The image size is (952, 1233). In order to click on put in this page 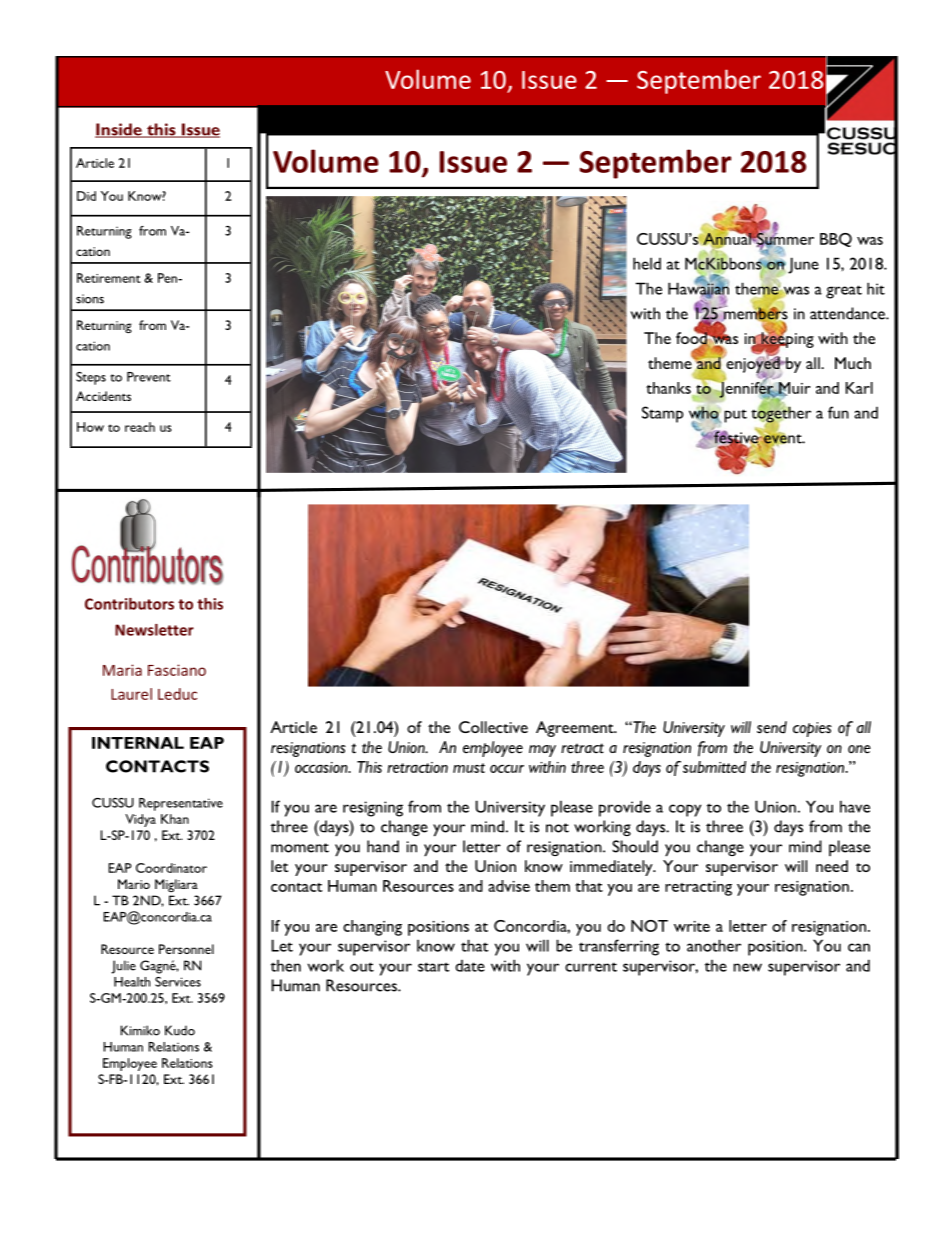, I will do `click(735, 416)`.
